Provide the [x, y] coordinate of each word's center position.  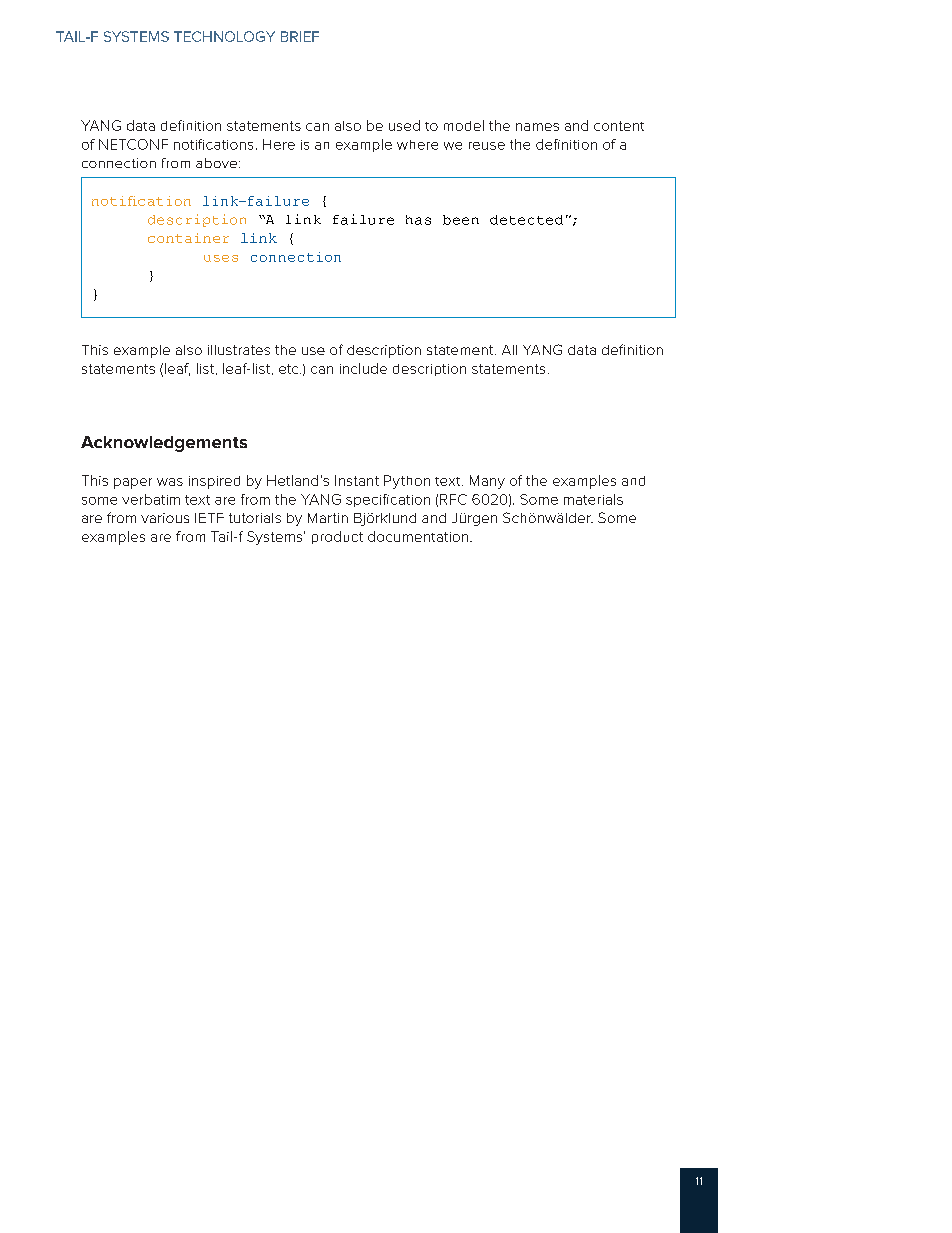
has [418, 220]
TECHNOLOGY [224, 36]
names [537, 127]
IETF [209, 518]
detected [526, 220]
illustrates [239, 350]
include [363, 368]
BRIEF [300, 36]
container [188, 238]
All [509, 350]
